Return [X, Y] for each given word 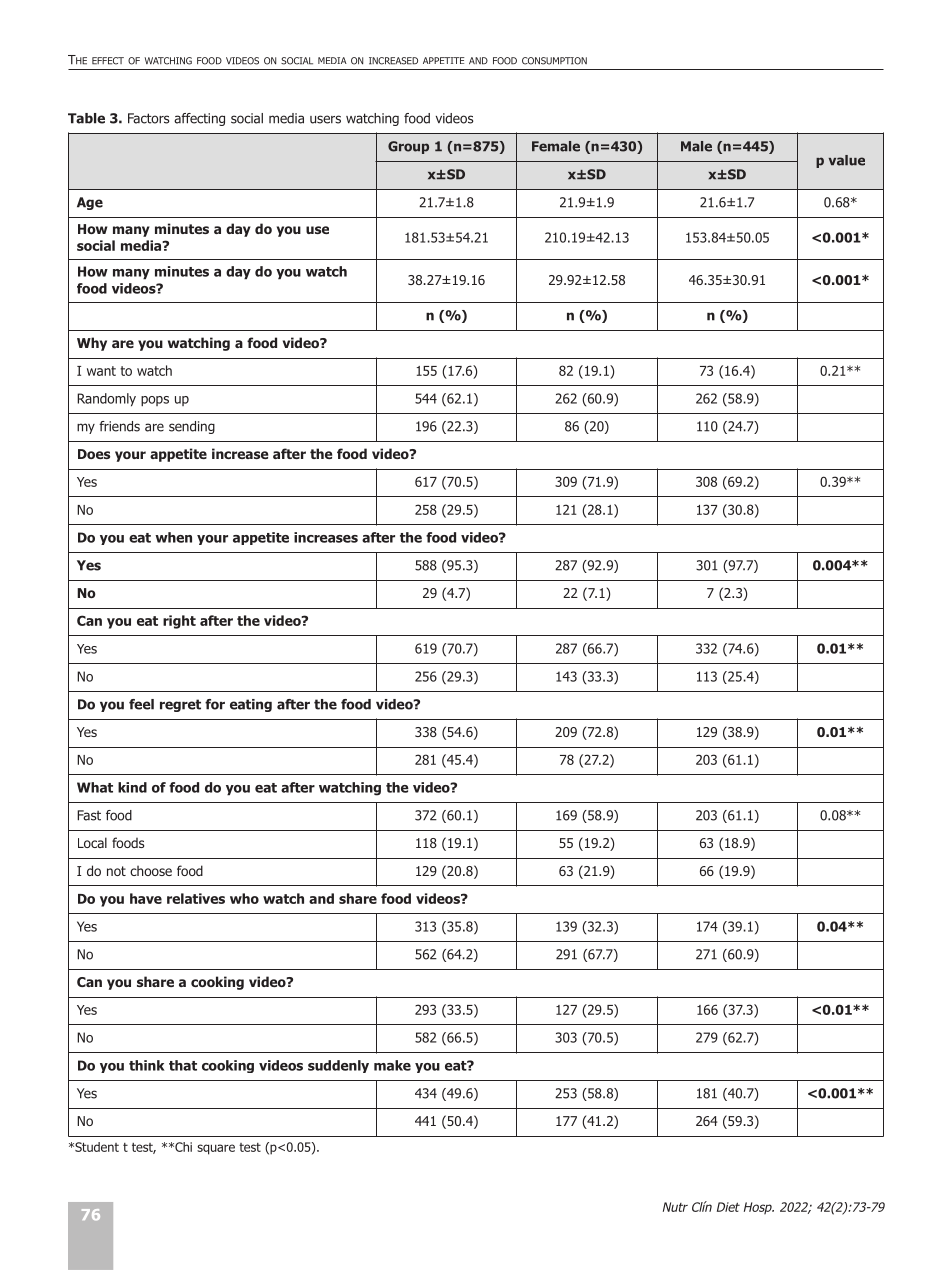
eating [251, 705]
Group [408, 147]
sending [192, 427]
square [216, 1149]
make [392, 1065]
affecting [199, 119]
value [847, 160]
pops [155, 401]
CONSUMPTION [554, 61]
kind [132, 787]
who [244, 898]
